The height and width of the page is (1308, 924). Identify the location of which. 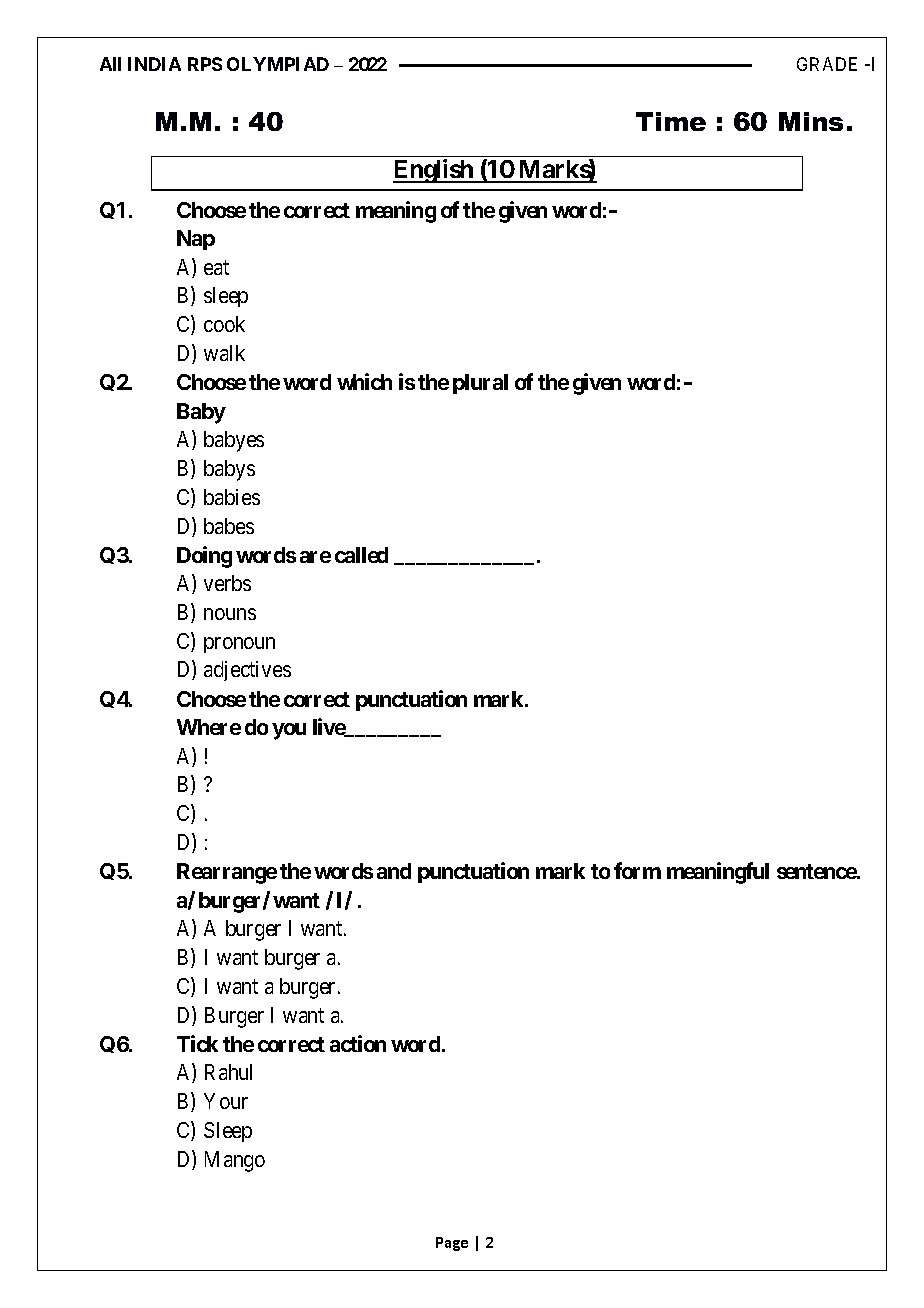
(364, 381).
